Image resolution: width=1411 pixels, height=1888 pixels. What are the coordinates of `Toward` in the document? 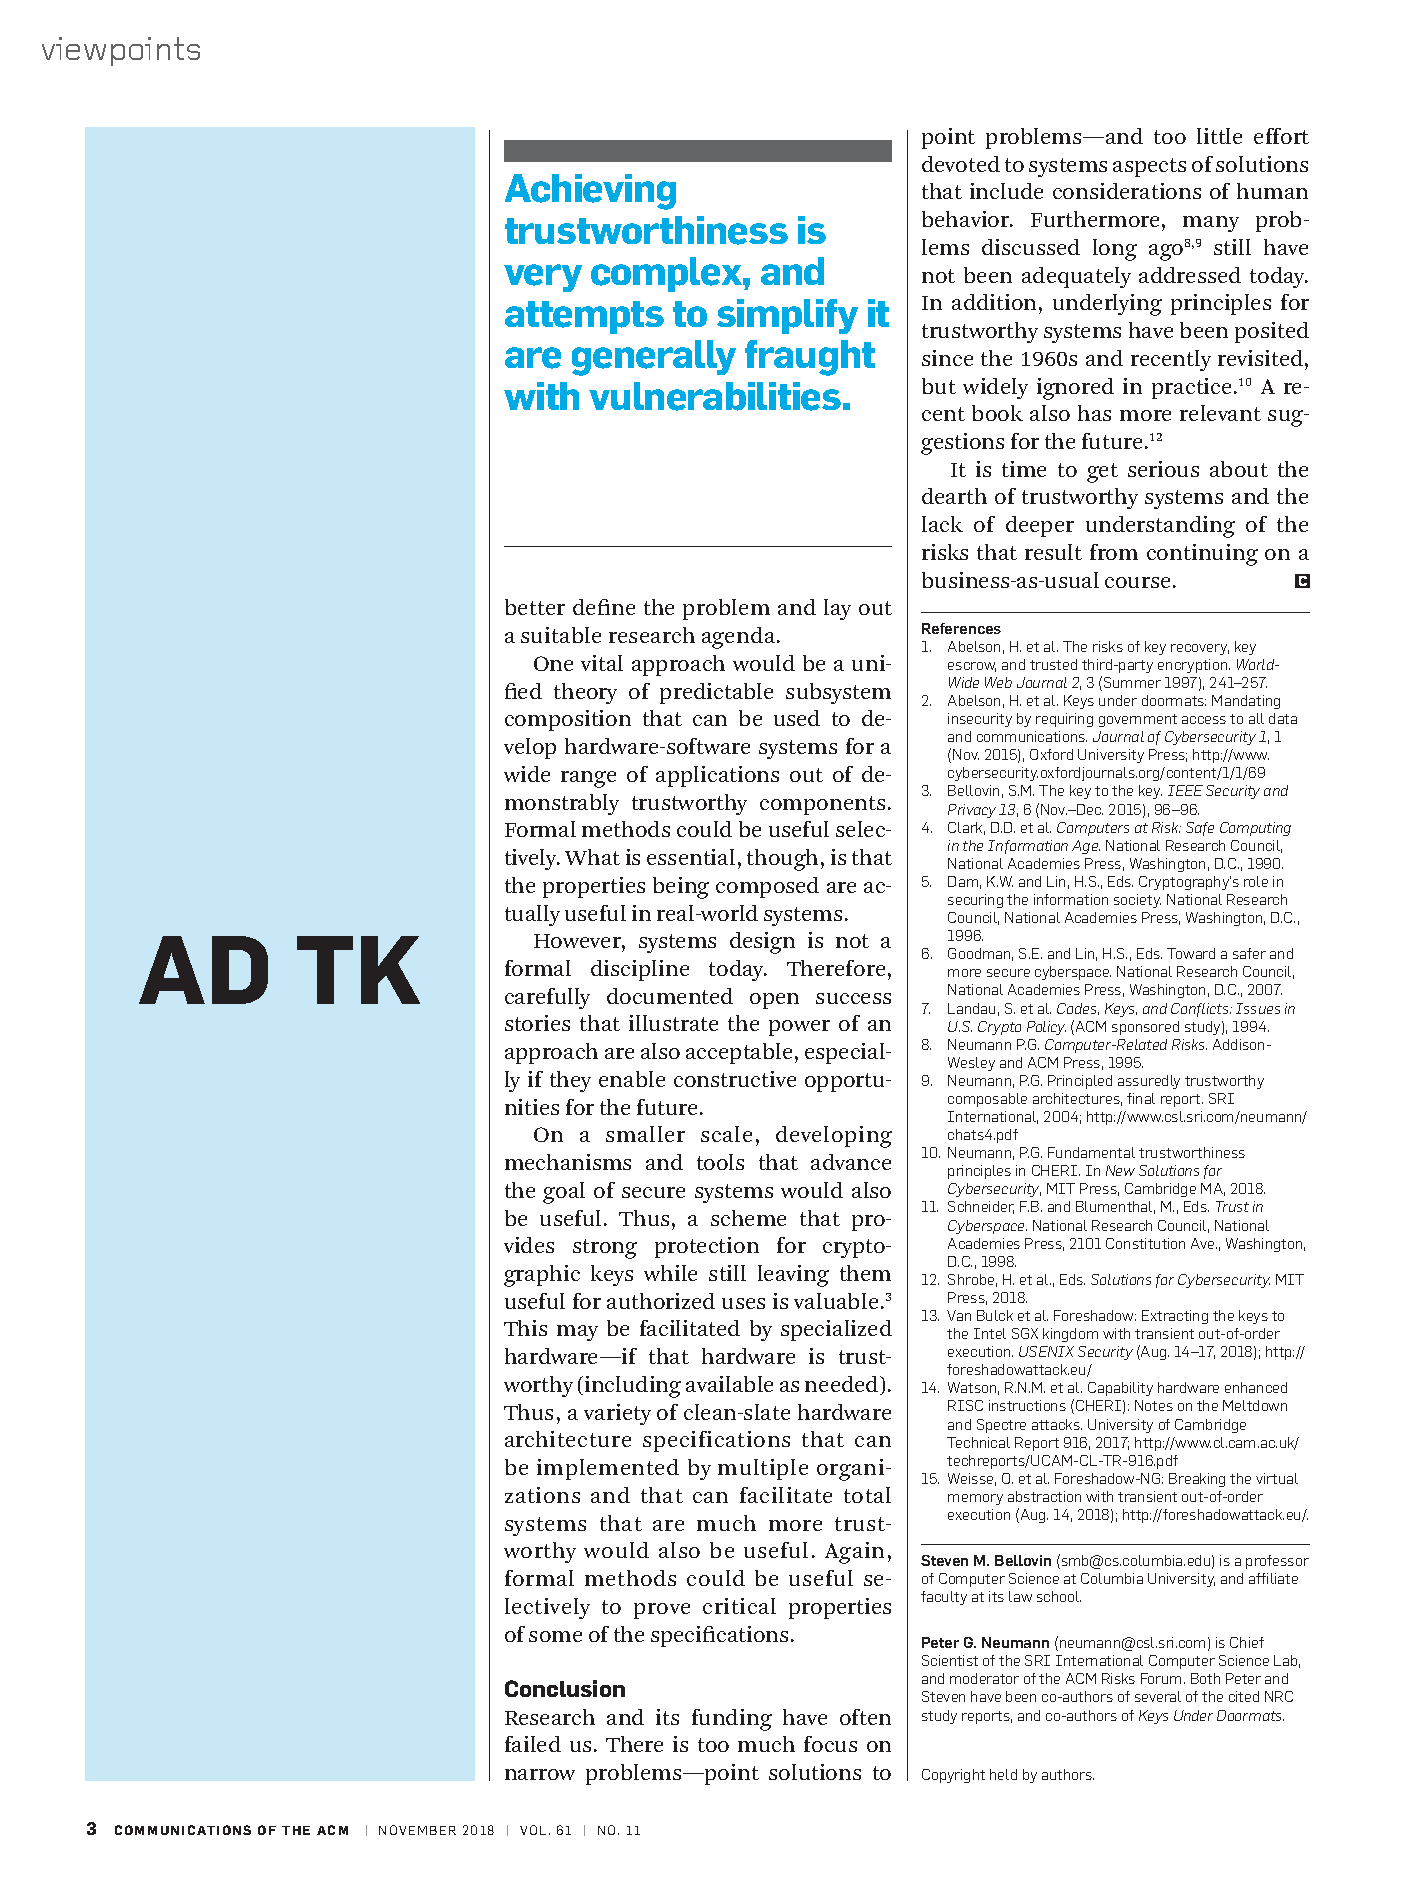 It's located at (1191, 953).
